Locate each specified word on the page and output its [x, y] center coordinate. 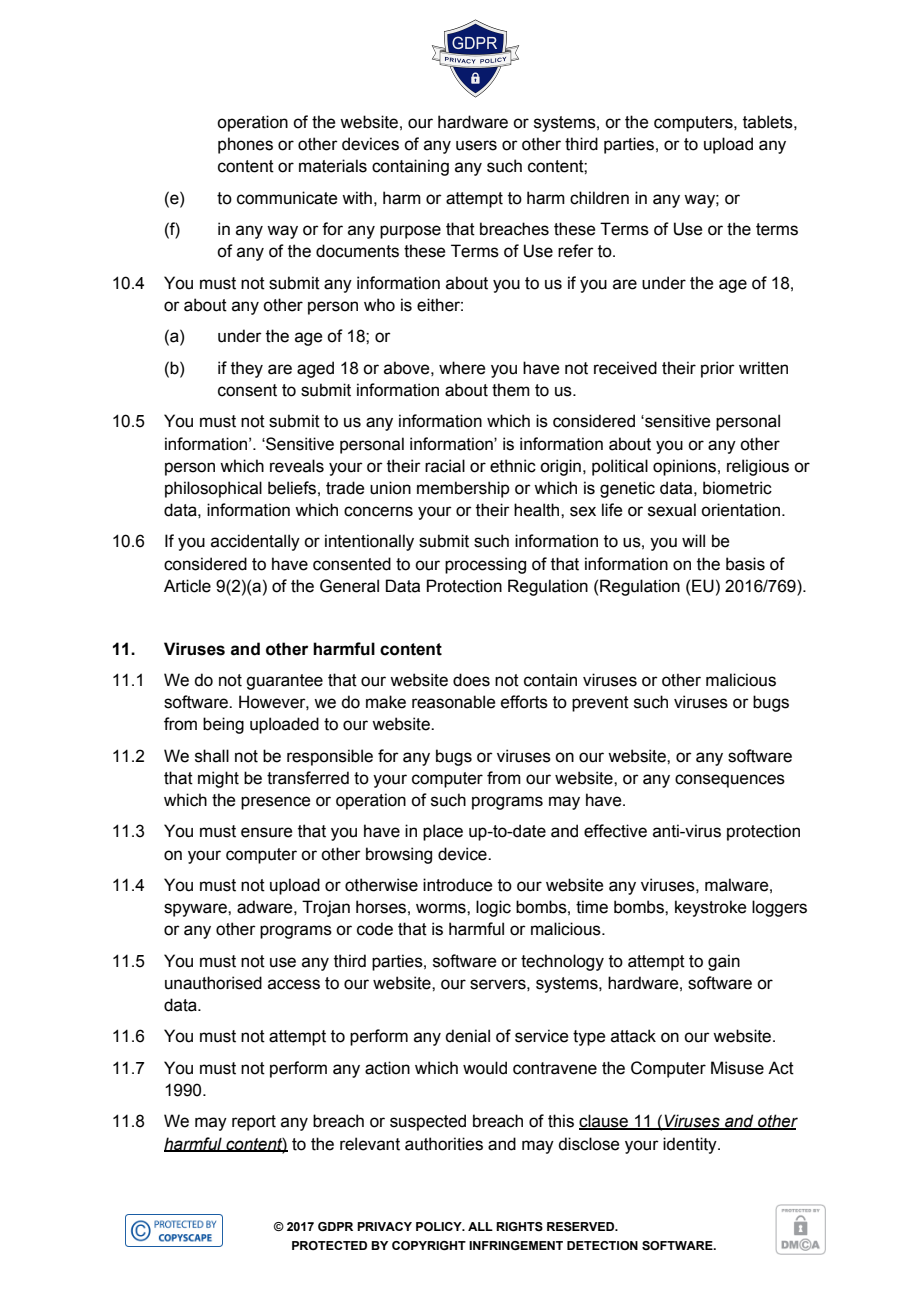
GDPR [335, 1226]
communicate [287, 198]
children [599, 198]
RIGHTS [519, 1226]
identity [691, 1145]
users [476, 145]
